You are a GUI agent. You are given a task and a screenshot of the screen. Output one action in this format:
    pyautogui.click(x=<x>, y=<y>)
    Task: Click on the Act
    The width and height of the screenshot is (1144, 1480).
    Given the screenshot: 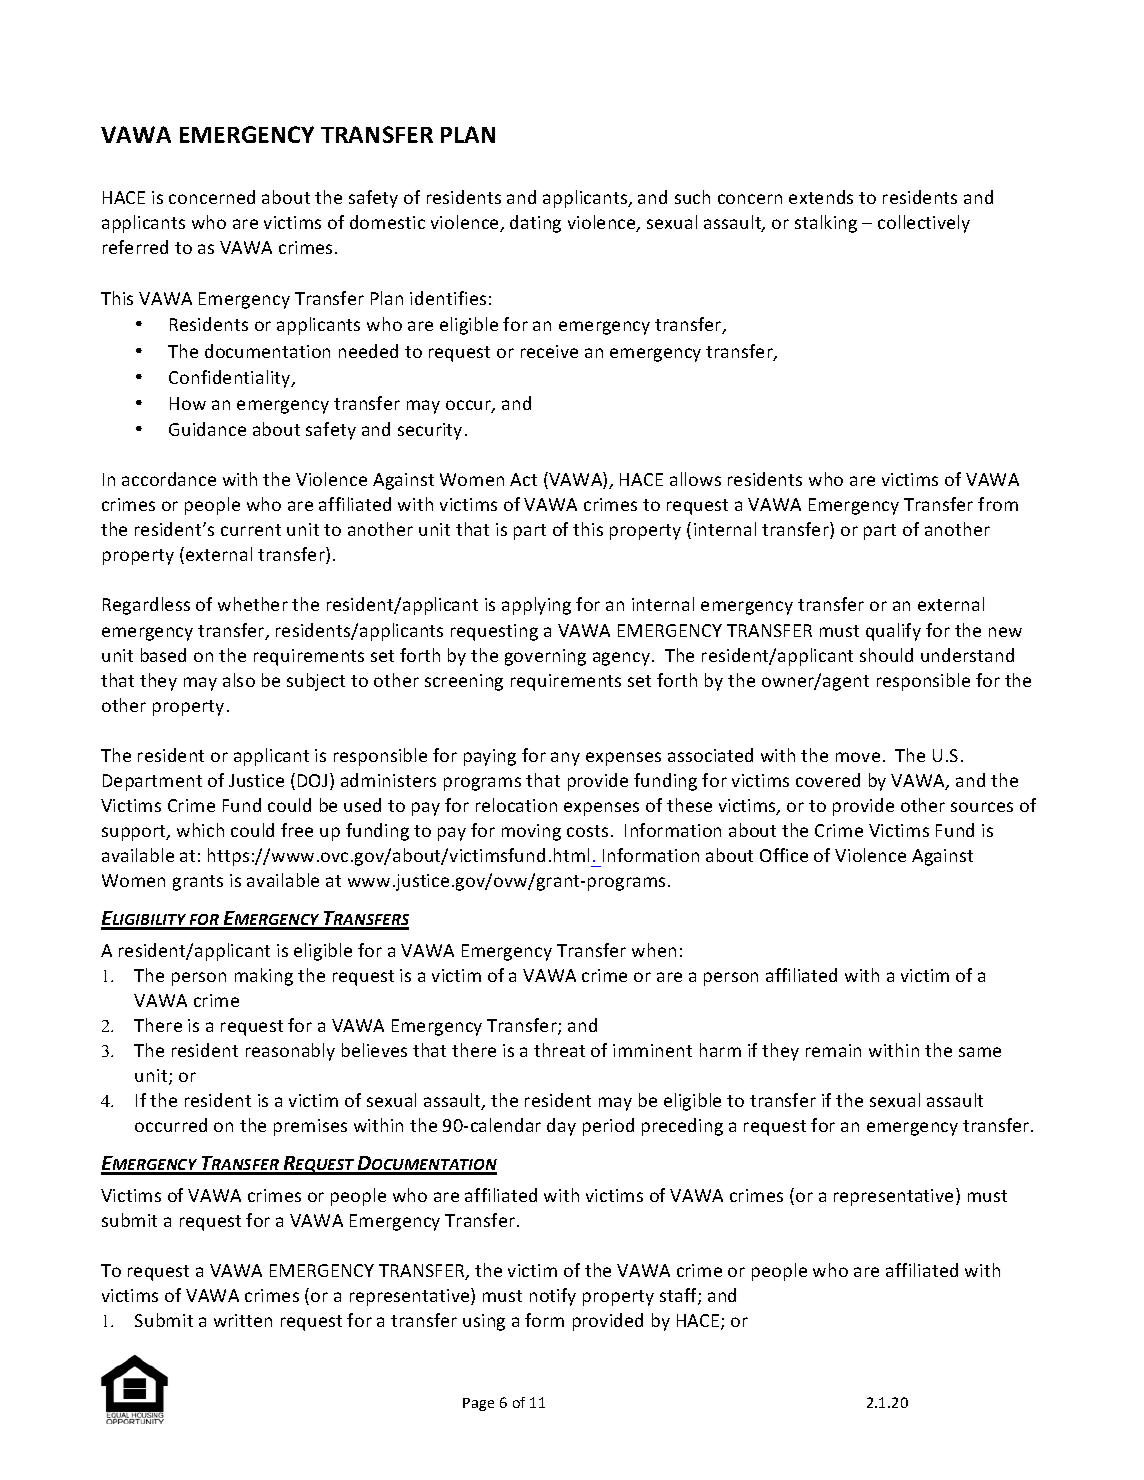 What is the action you would take?
    pyautogui.click(x=523, y=479)
